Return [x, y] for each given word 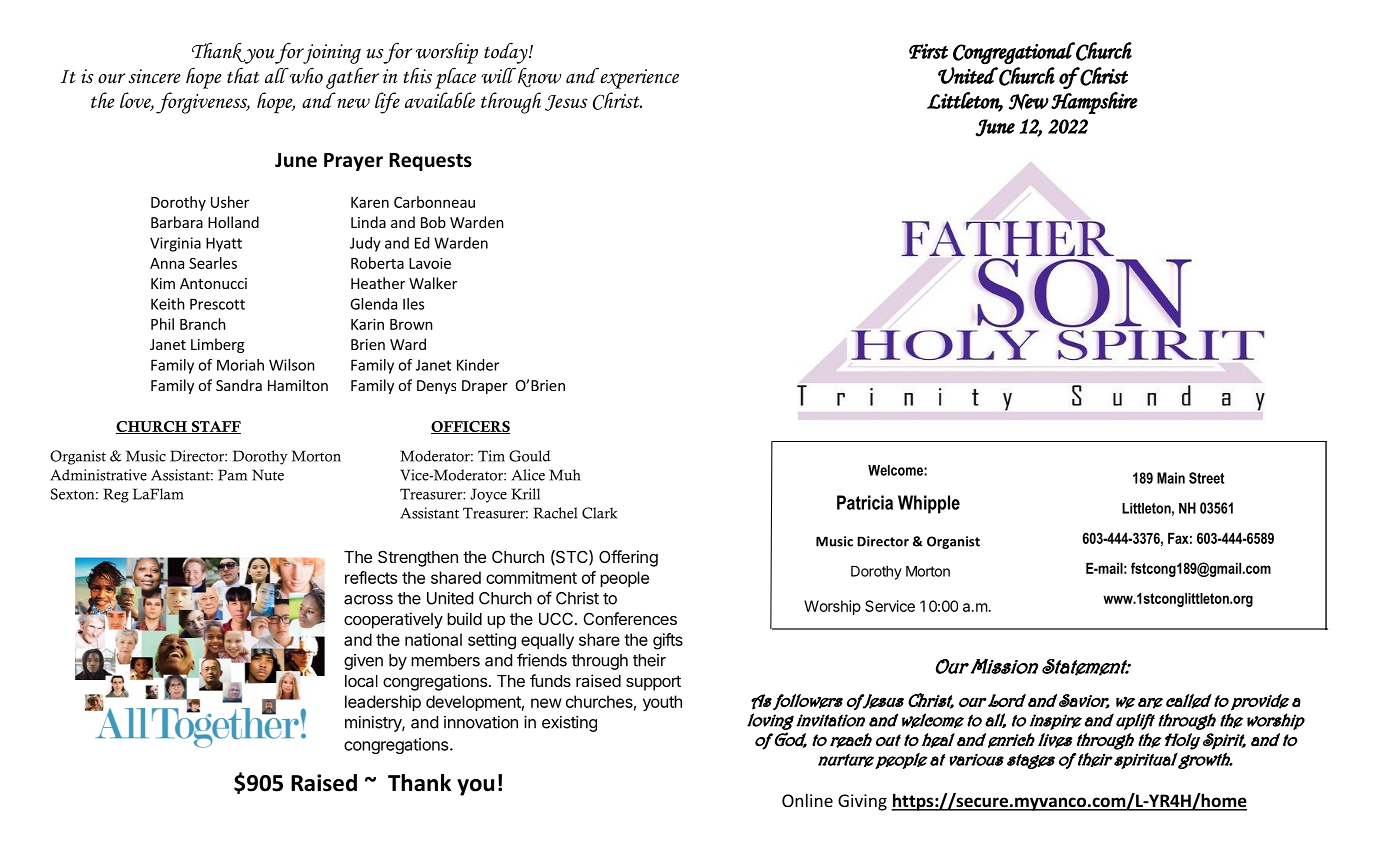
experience [638, 78]
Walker [433, 283]
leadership [383, 703]
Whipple [929, 504]
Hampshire [1094, 103]
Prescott [217, 304]
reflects [371, 577]
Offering [628, 558]
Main [1171, 478]
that [243, 75]
